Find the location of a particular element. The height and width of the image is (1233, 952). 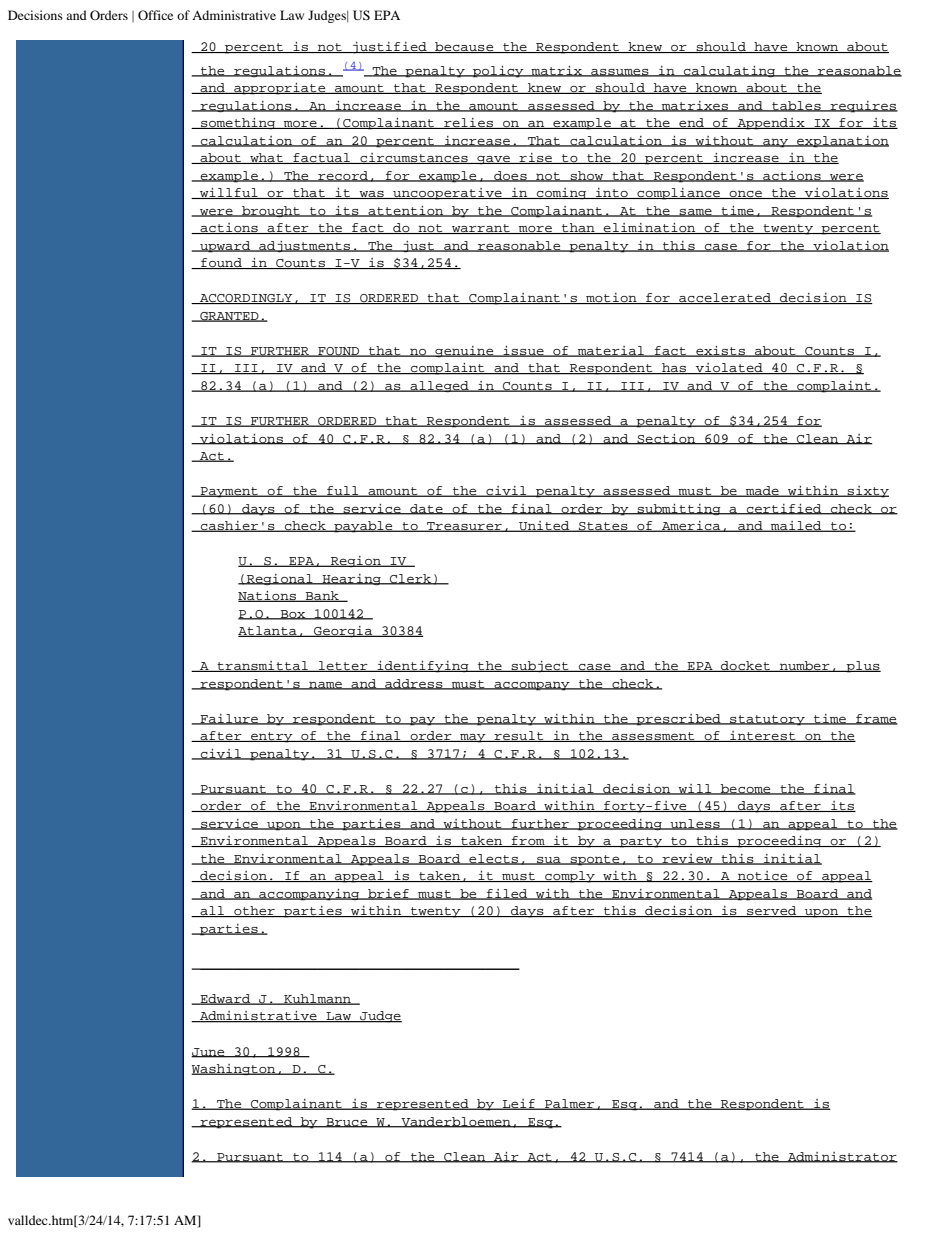

United is located at coordinates (544, 526).
